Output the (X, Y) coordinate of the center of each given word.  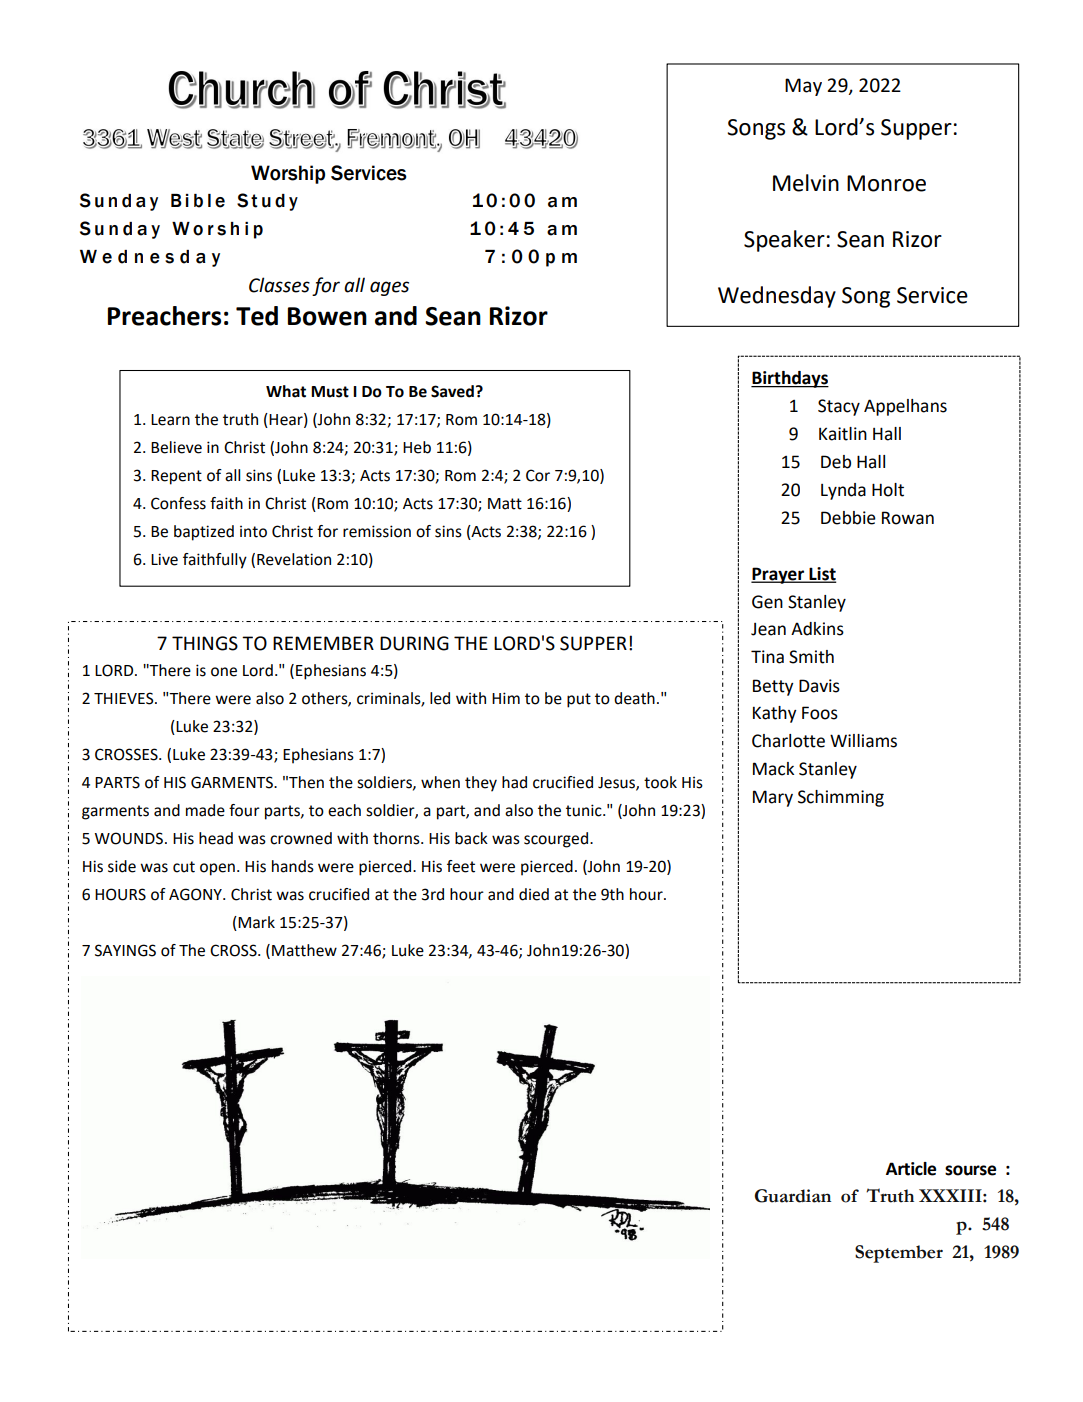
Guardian (793, 1196)
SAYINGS (125, 950)
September (899, 1254)
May (803, 87)
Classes (279, 285)
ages (389, 288)
